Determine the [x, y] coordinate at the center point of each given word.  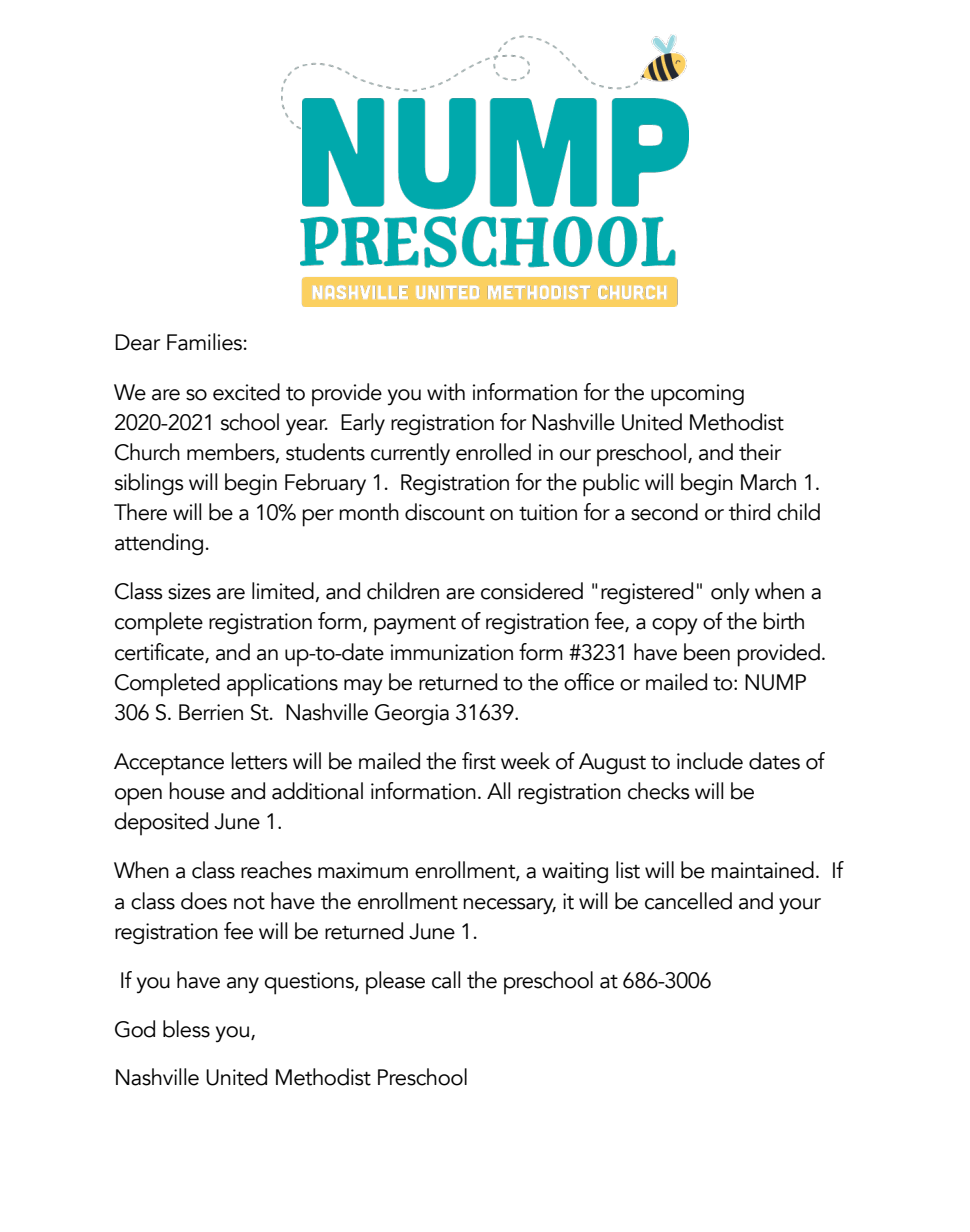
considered [532, 591]
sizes [189, 591]
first [479, 761]
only [730, 593]
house [197, 791]
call [446, 980]
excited [246, 392]
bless [186, 1029]
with [446, 392]
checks [658, 791]
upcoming [697, 395]
